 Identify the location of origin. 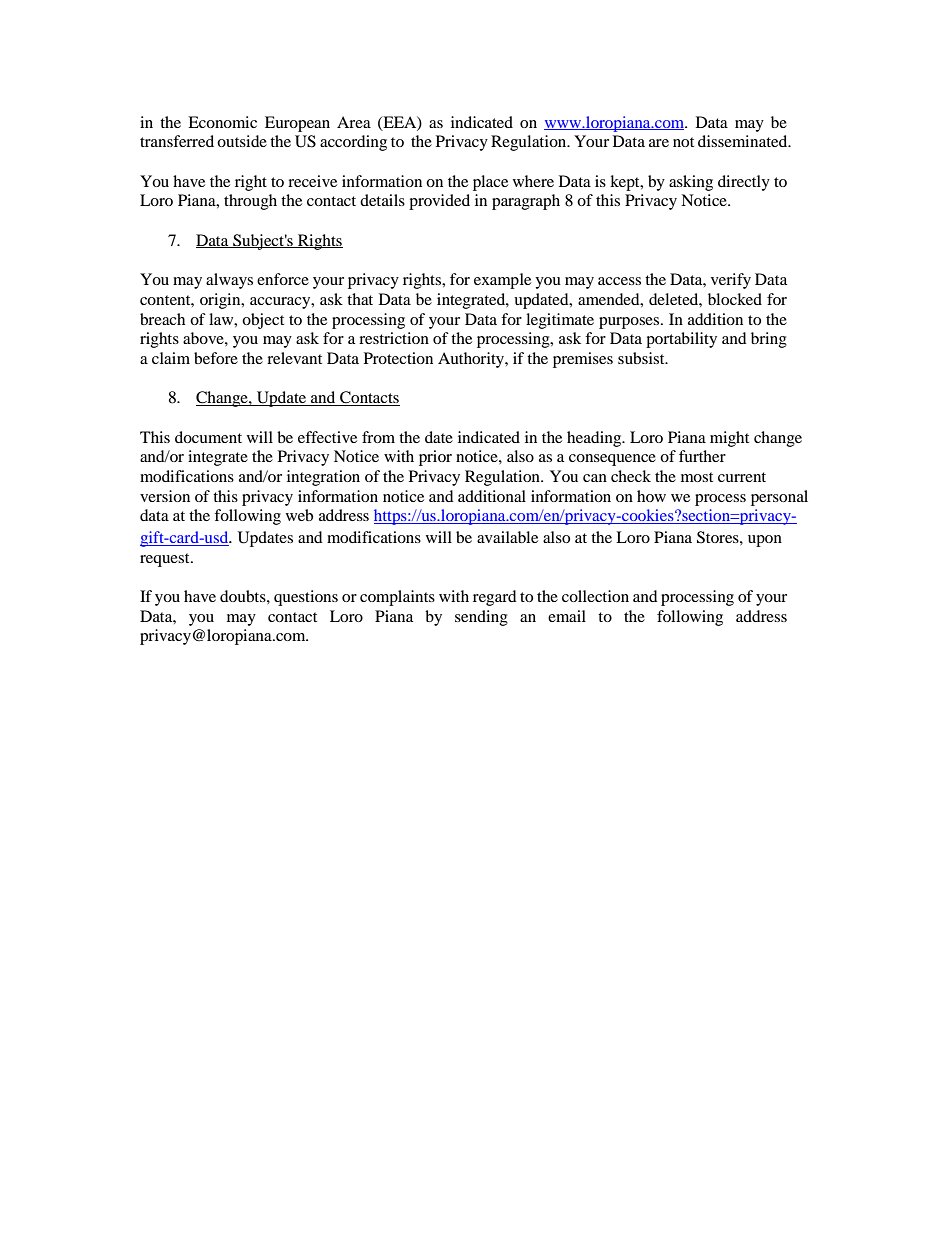
(221, 301).
